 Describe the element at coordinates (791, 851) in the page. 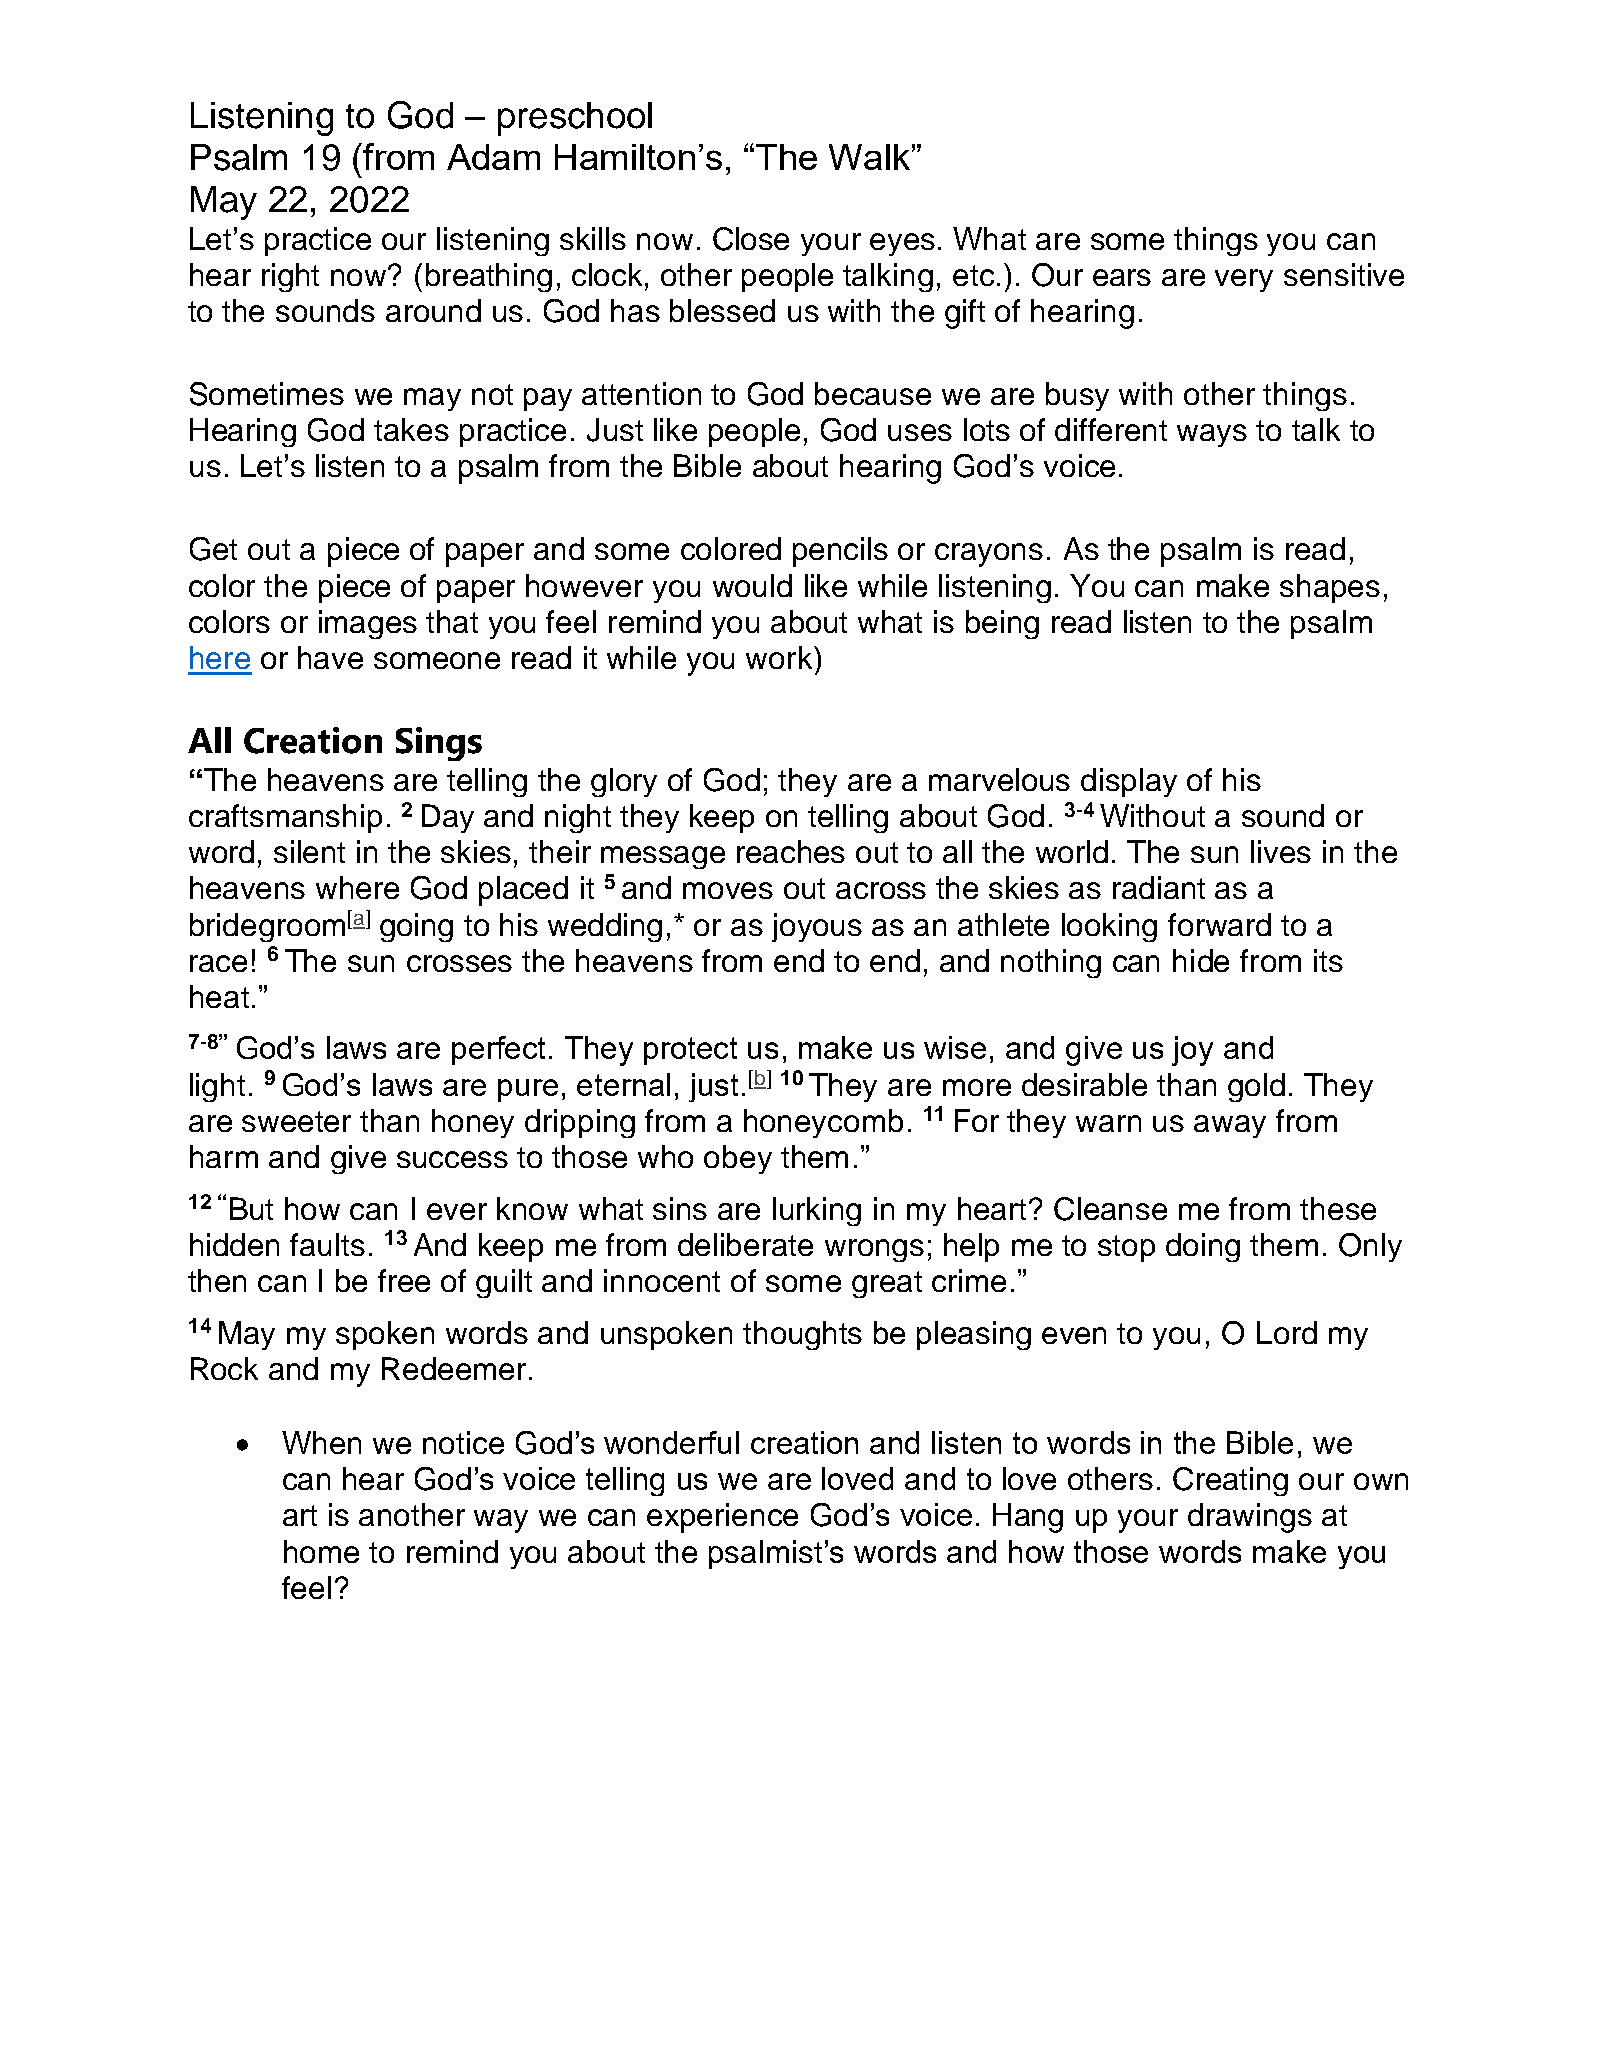

I see `reaches` at that location.
